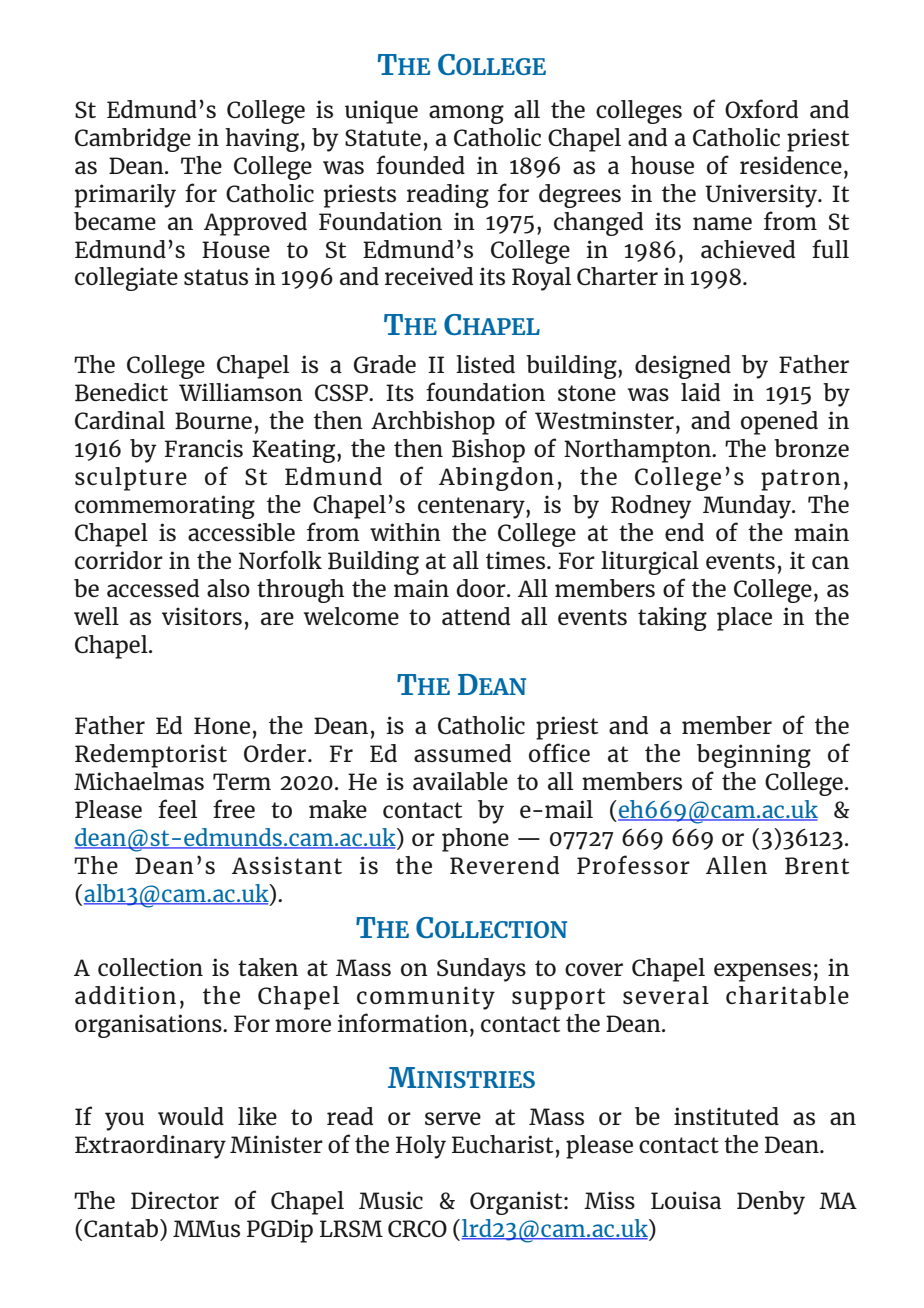 The image size is (924, 1308). What do you see at coordinates (496, 479) in the screenshot?
I see `Abingdon` at bounding box center [496, 479].
